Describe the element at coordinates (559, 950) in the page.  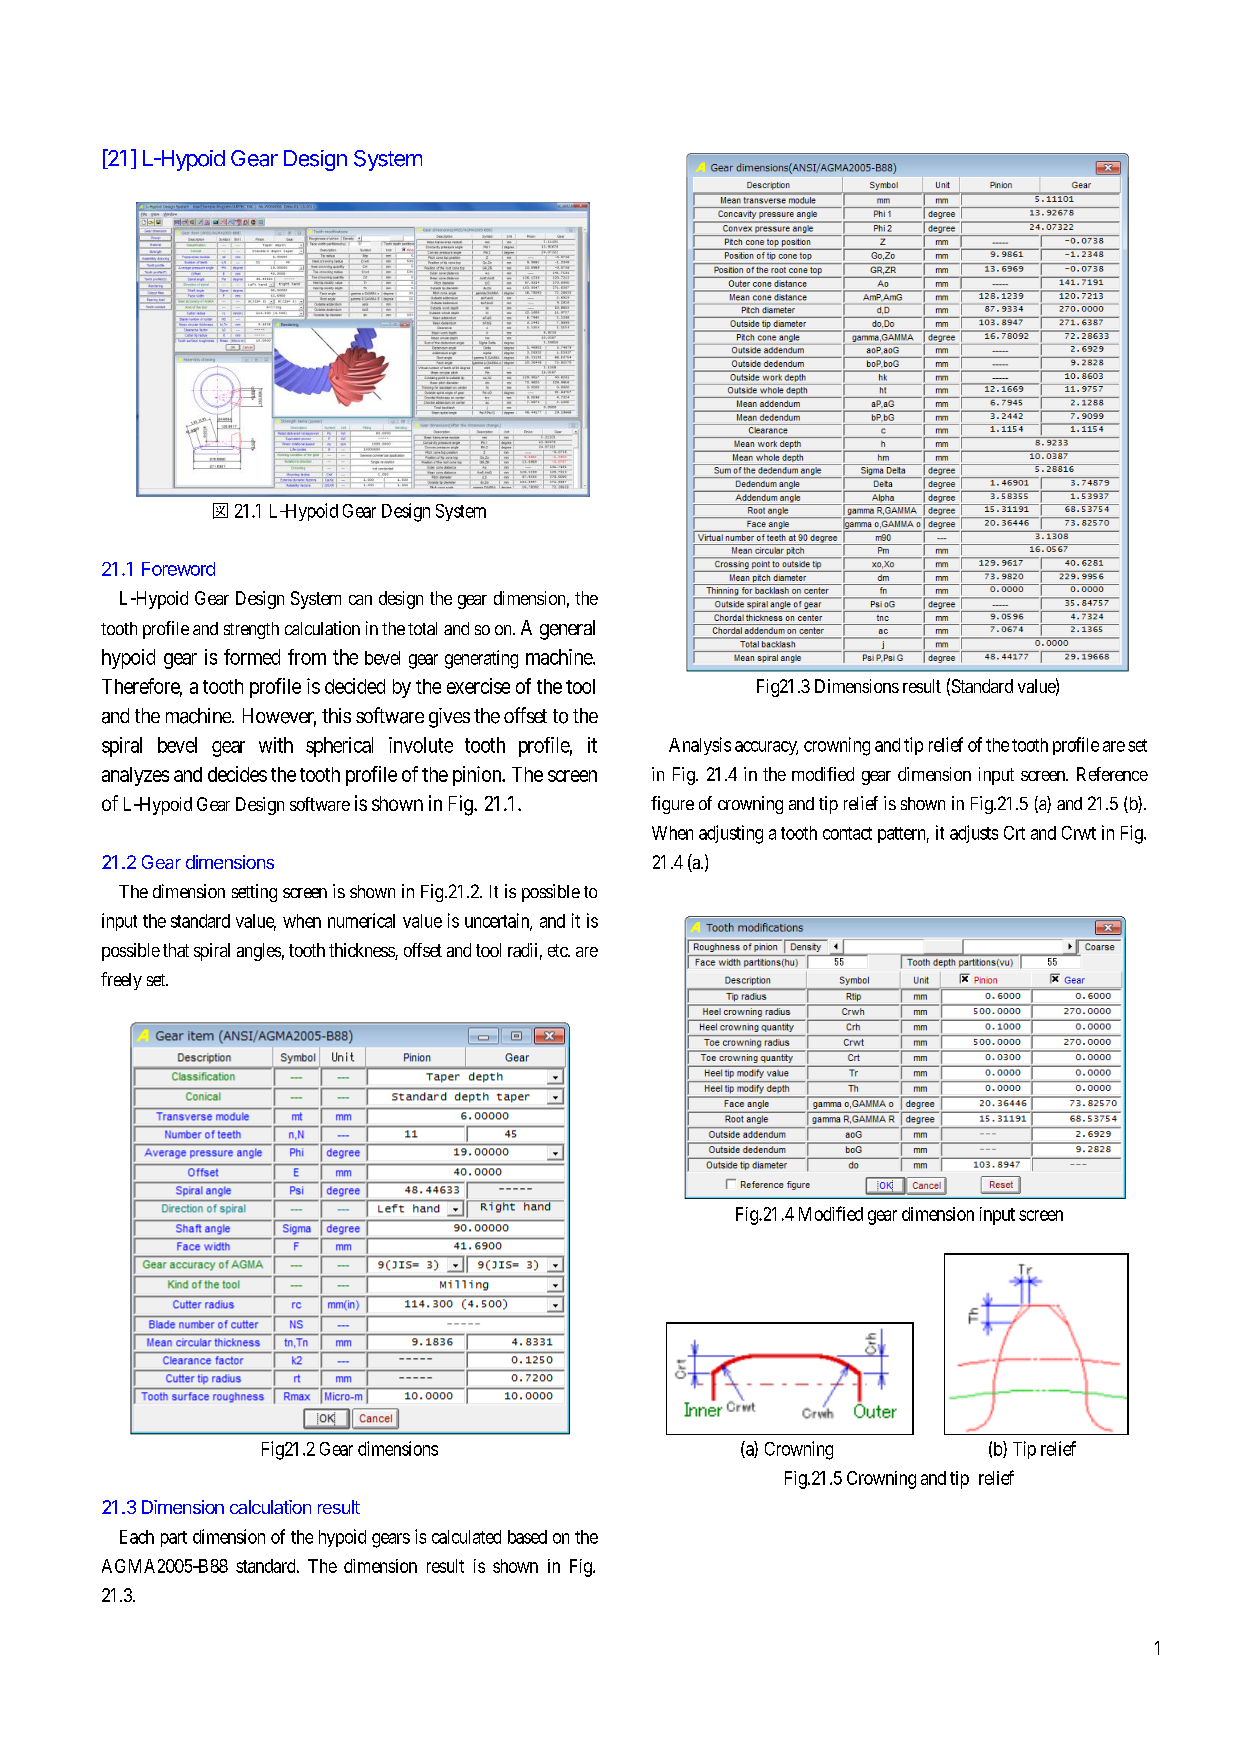
I see `etc` at that location.
